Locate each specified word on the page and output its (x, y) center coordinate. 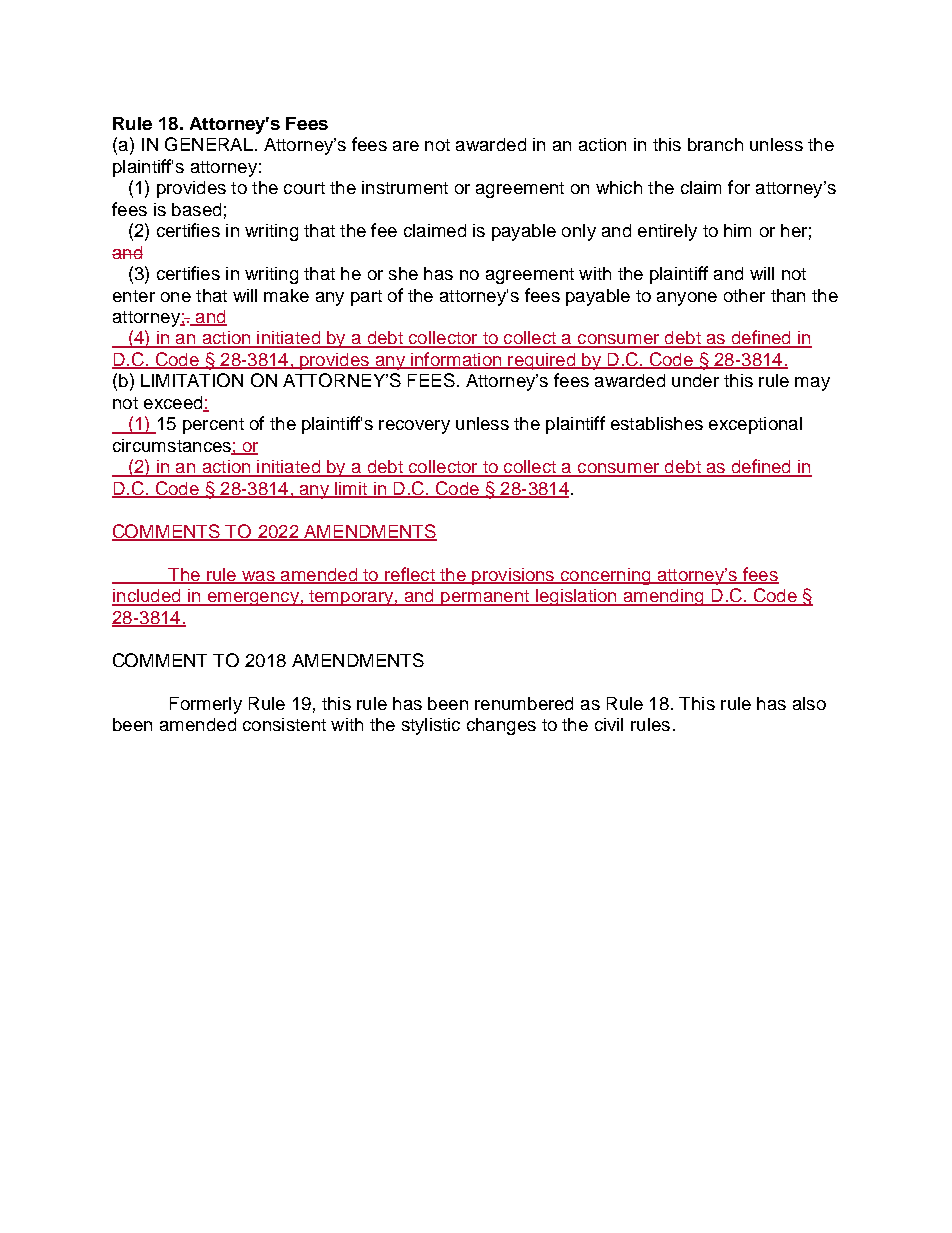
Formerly (206, 705)
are (406, 146)
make (286, 295)
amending (663, 597)
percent (213, 426)
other (744, 295)
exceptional (755, 425)
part (366, 298)
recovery (414, 427)
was (258, 577)
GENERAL (209, 144)
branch (715, 144)
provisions (513, 576)
